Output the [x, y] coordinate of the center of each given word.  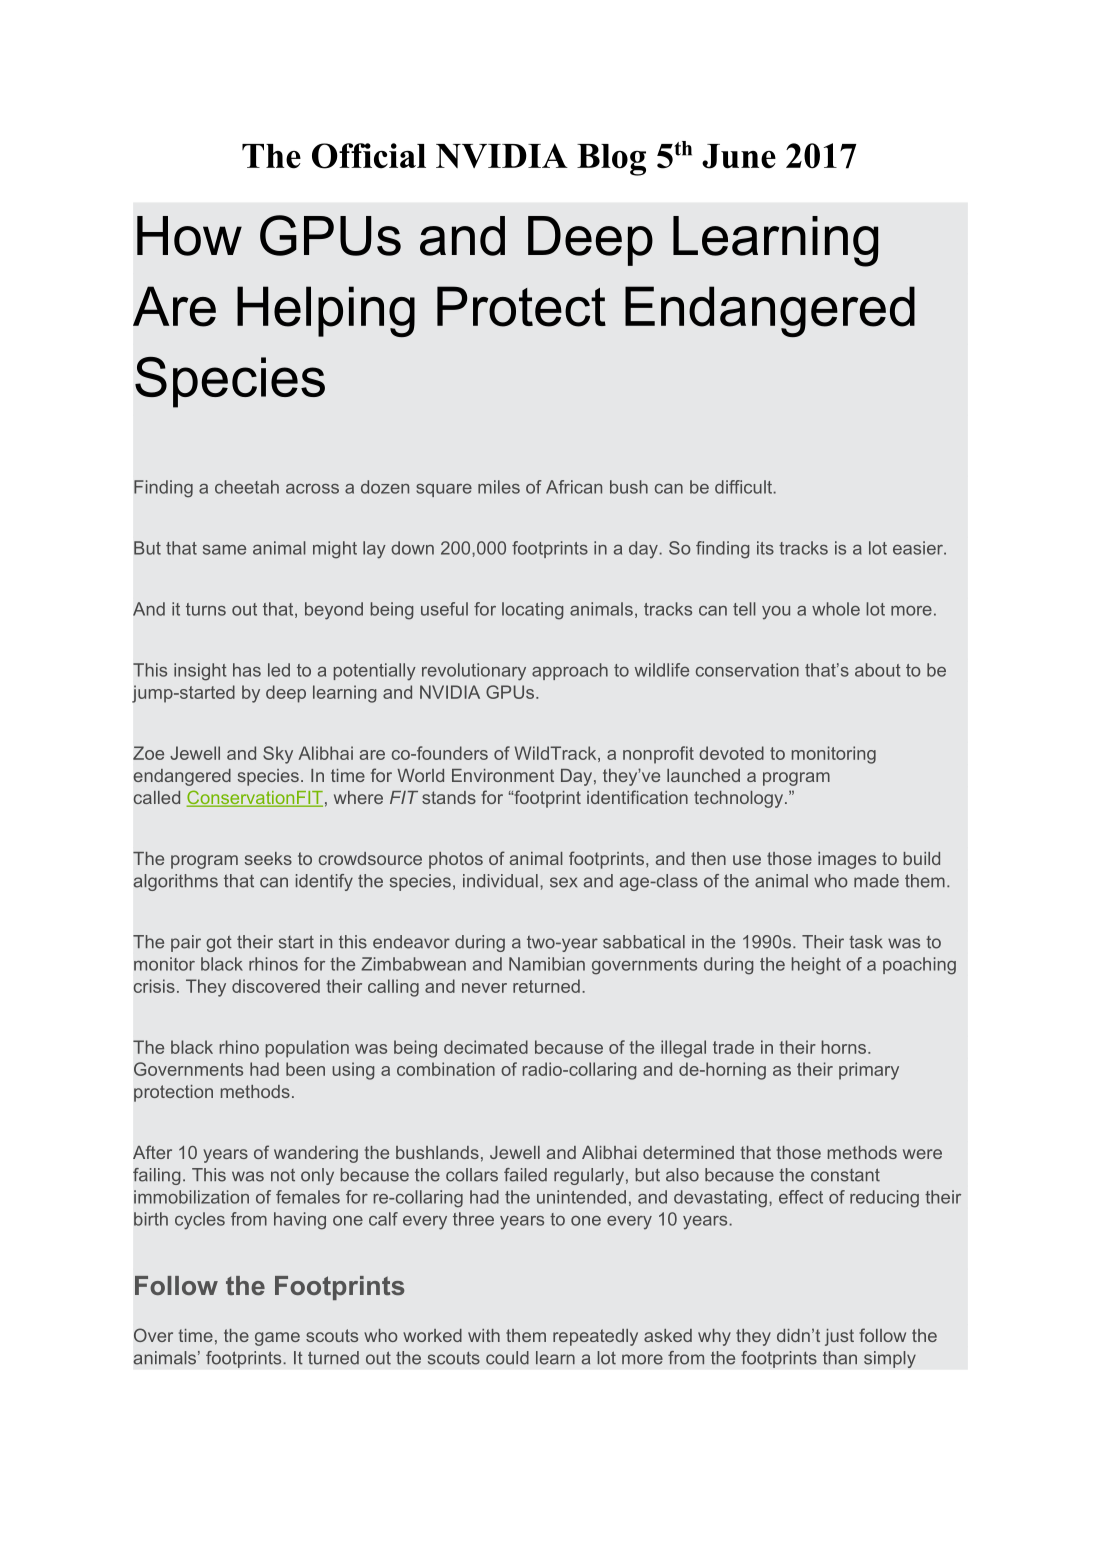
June [739, 156]
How [189, 236]
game [277, 1339]
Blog [611, 160]
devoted [731, 753]
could [507, 1358]
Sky [278, 755]
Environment [503, 775]
